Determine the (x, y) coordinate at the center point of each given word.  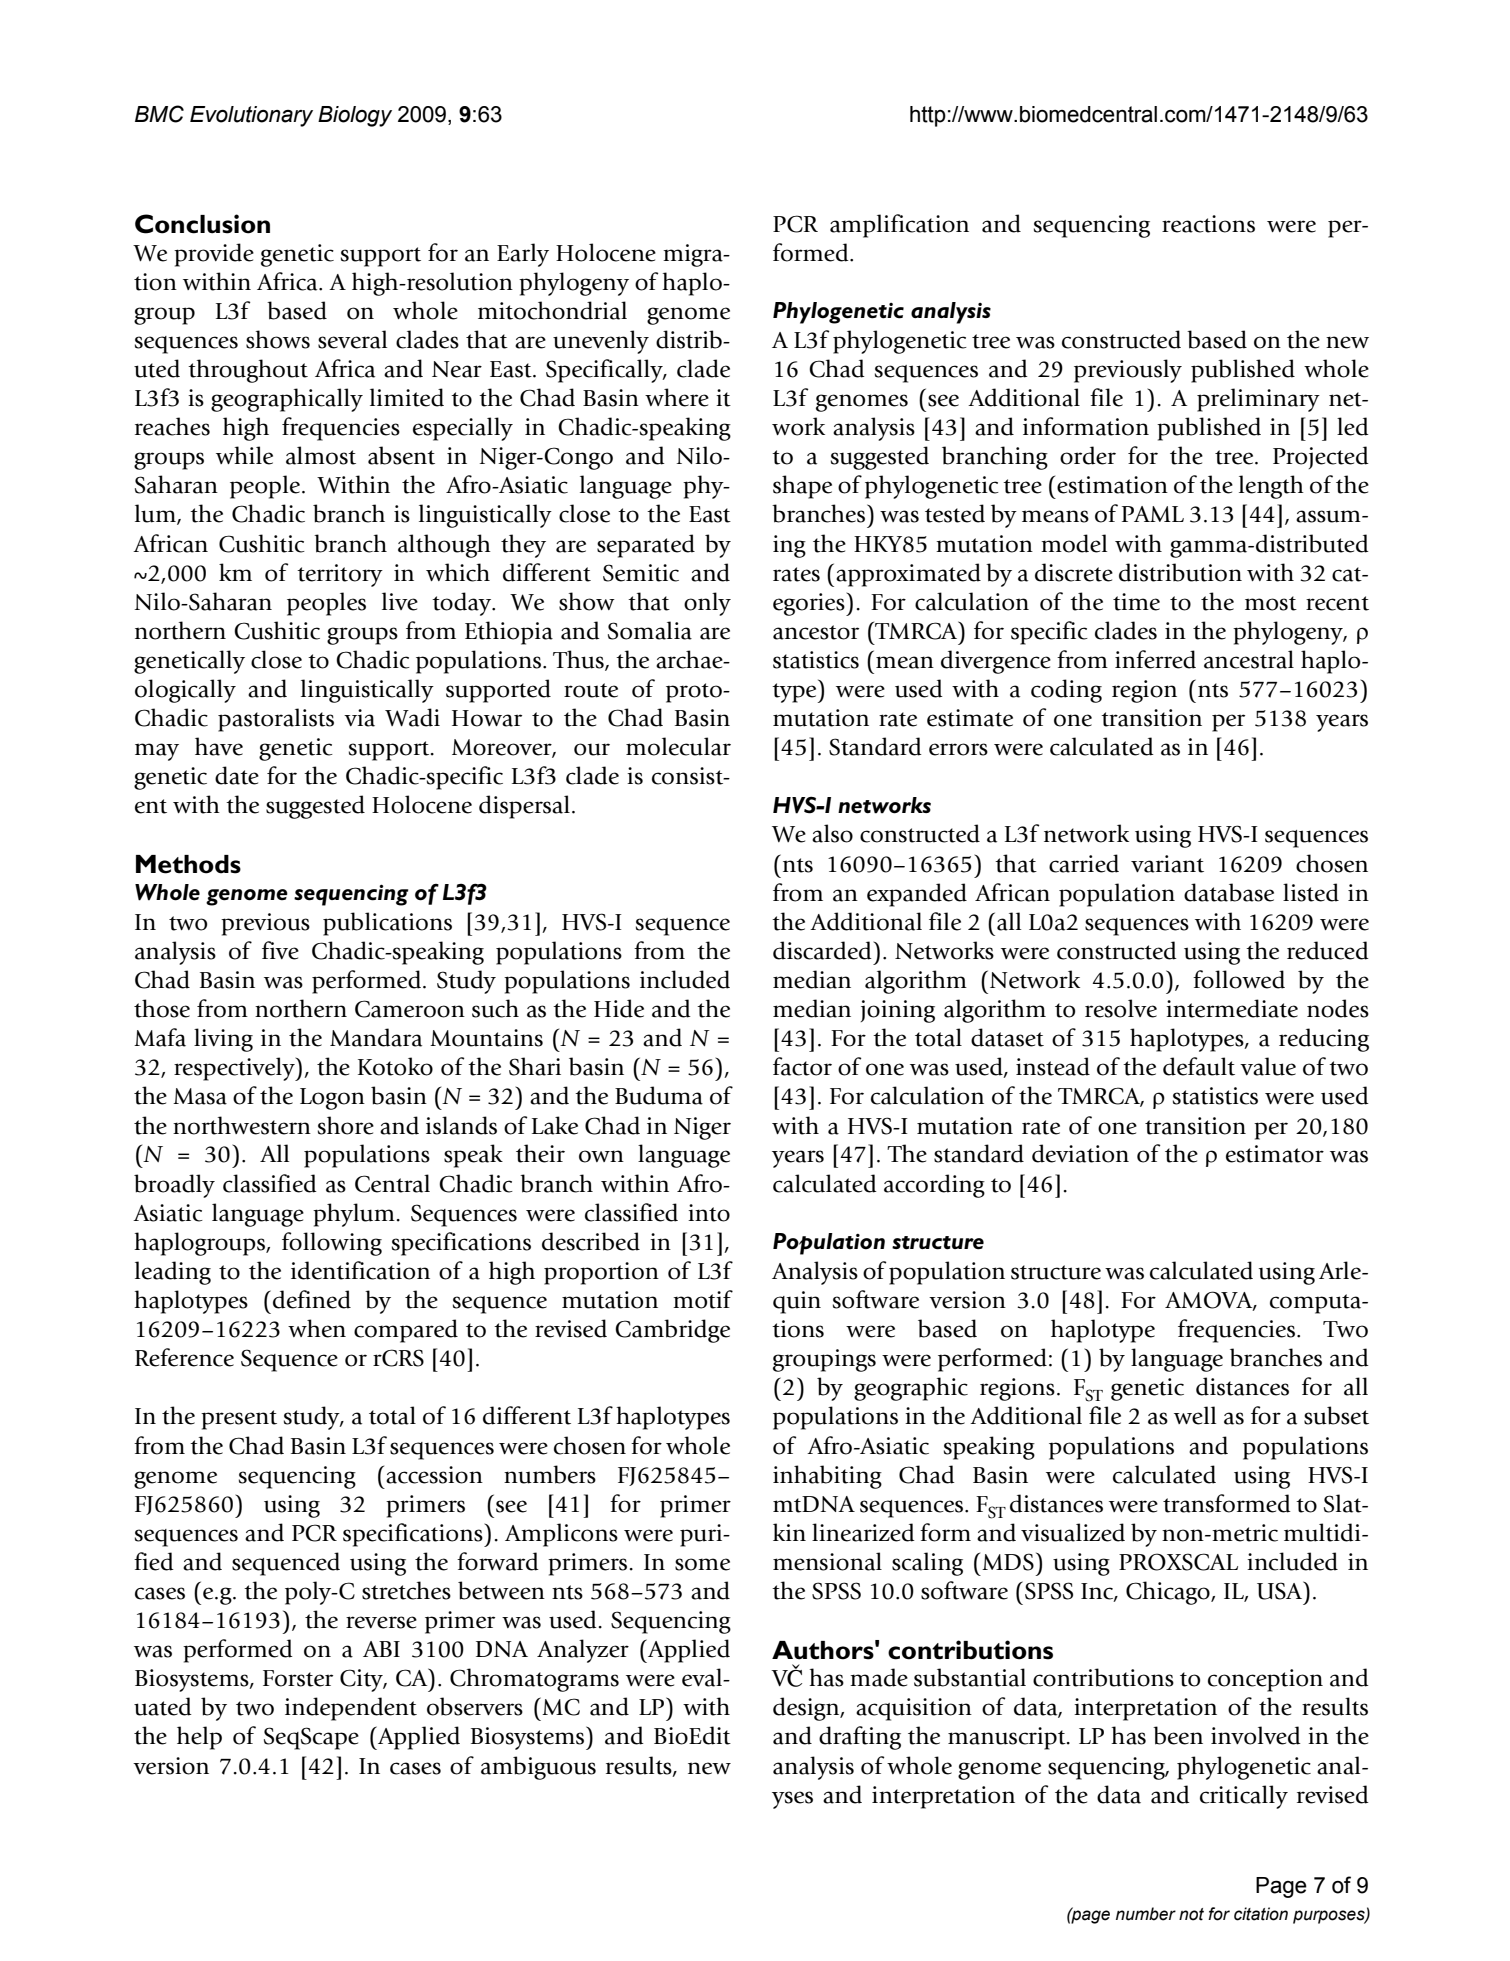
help (199, 1738)
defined (312, 1299)
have (219, 746)
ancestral (1249, 659)
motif (703, 1299)
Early (523, 255)
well (1195, 1415)
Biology (355, 116)
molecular (678, 746)
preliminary (1258, 400)
